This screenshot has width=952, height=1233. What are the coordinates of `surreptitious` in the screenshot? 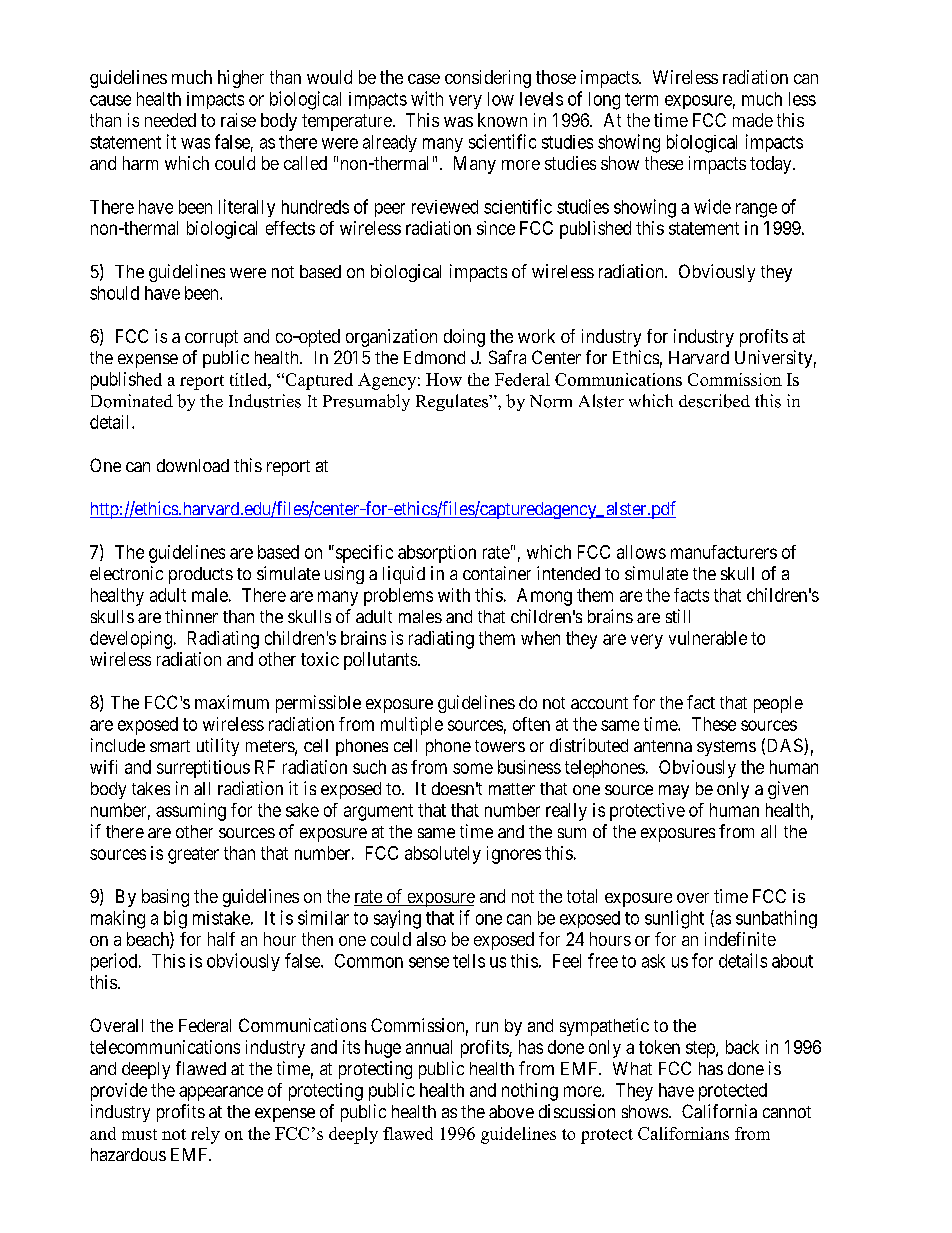 It's located at (203, 769).
